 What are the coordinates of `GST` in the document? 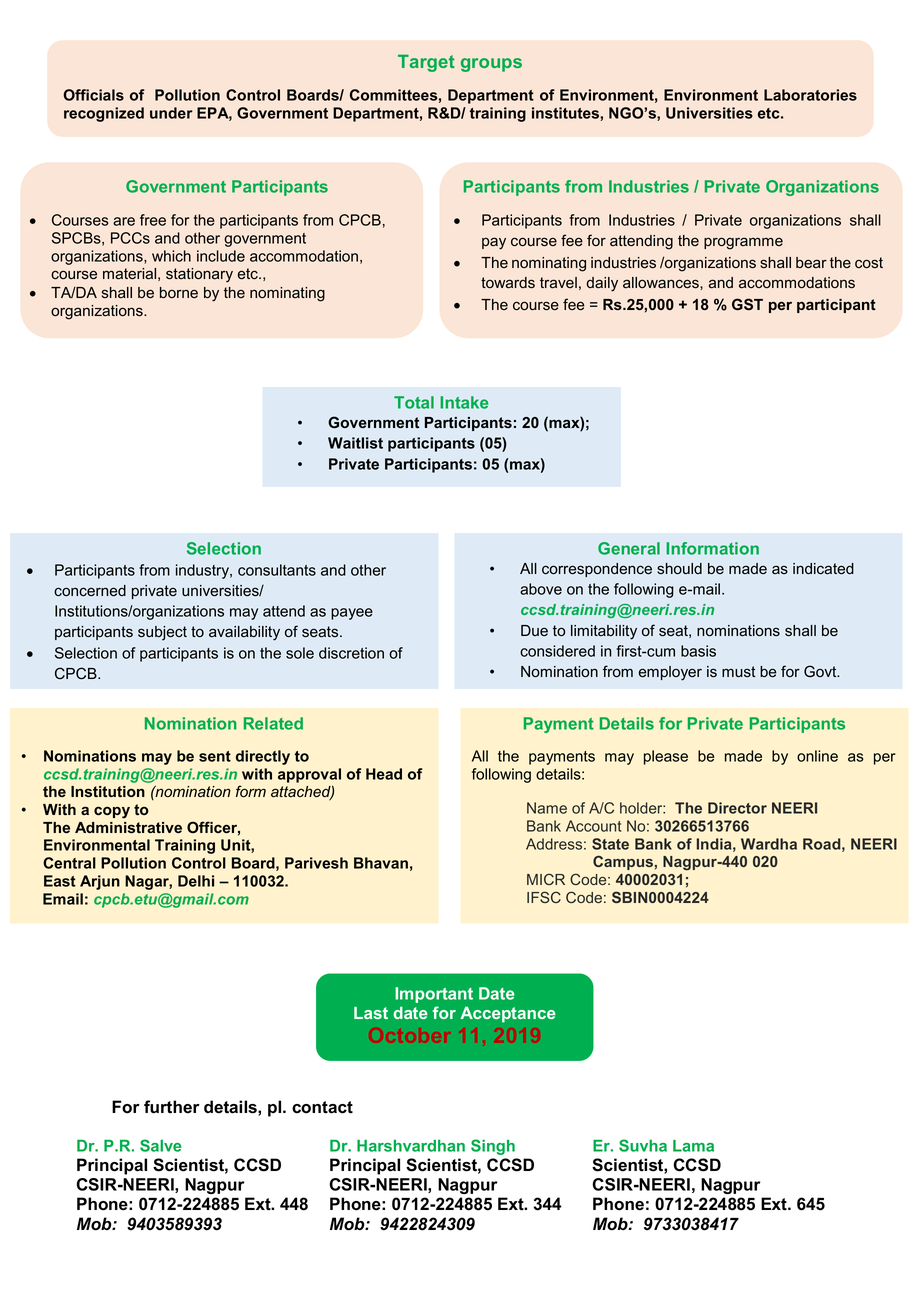 It's located at (747, 304).
